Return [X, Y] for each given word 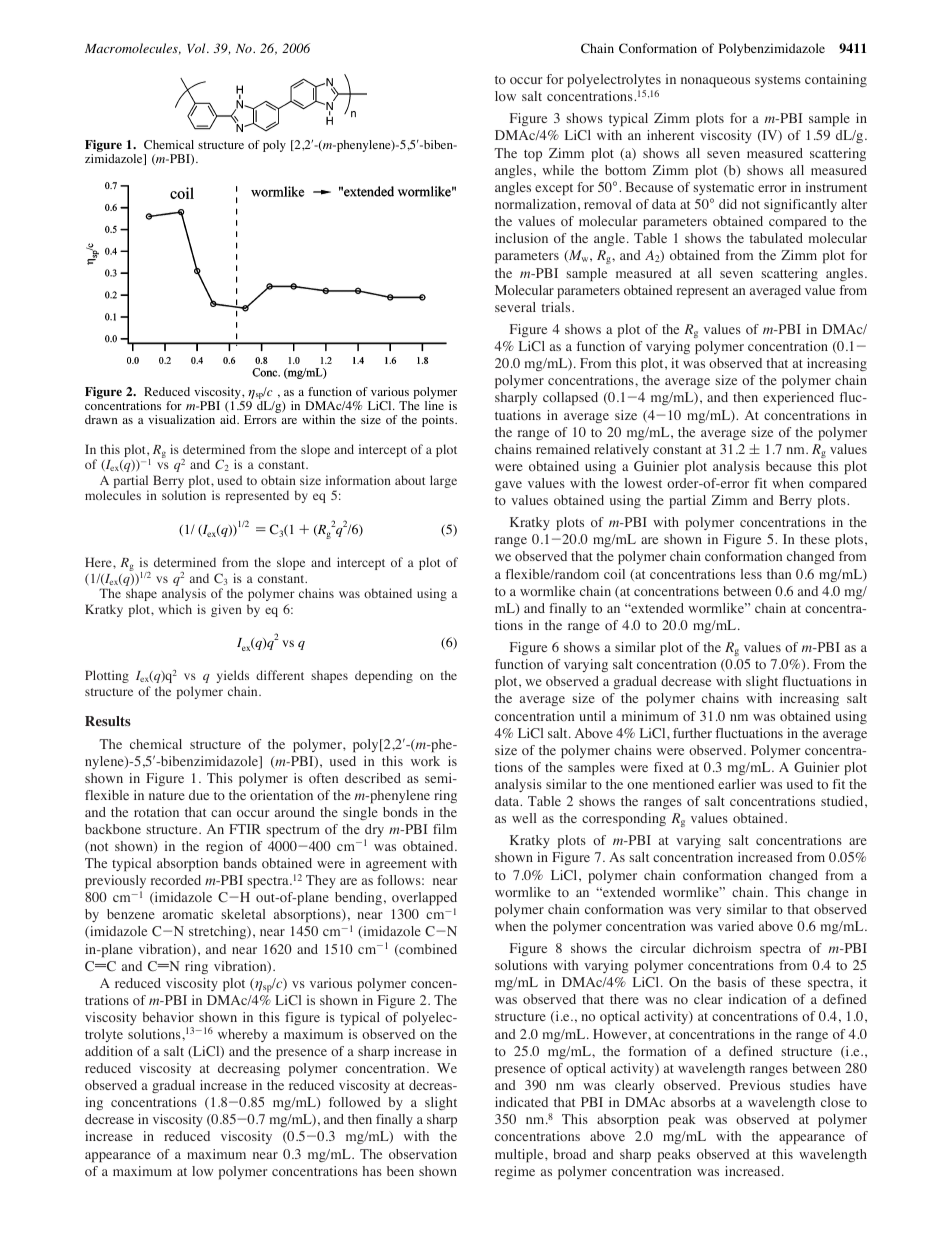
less [751, 574]
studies [810, 1085]
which [175, 609]
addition [109, 1051]
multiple [520, 1156]
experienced [798, 399]
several [515, 307]
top [533, 156]
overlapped [424, 899]
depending [384, 676]
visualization [181, 419]
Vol [197, 48]
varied [736, 926]
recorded [176, 880]
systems [778, 81]
